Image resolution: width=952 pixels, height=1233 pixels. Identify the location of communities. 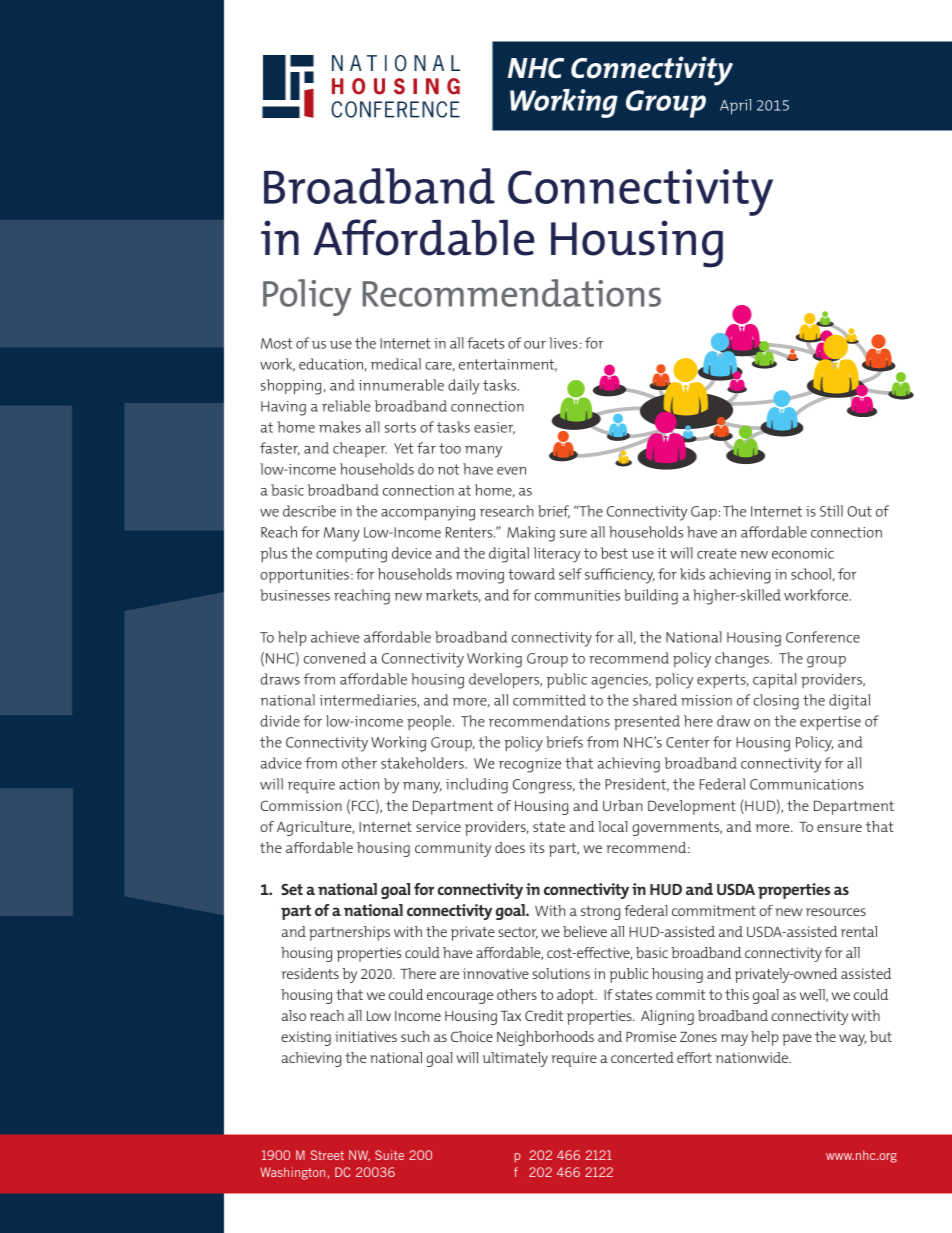
(577, 595).
